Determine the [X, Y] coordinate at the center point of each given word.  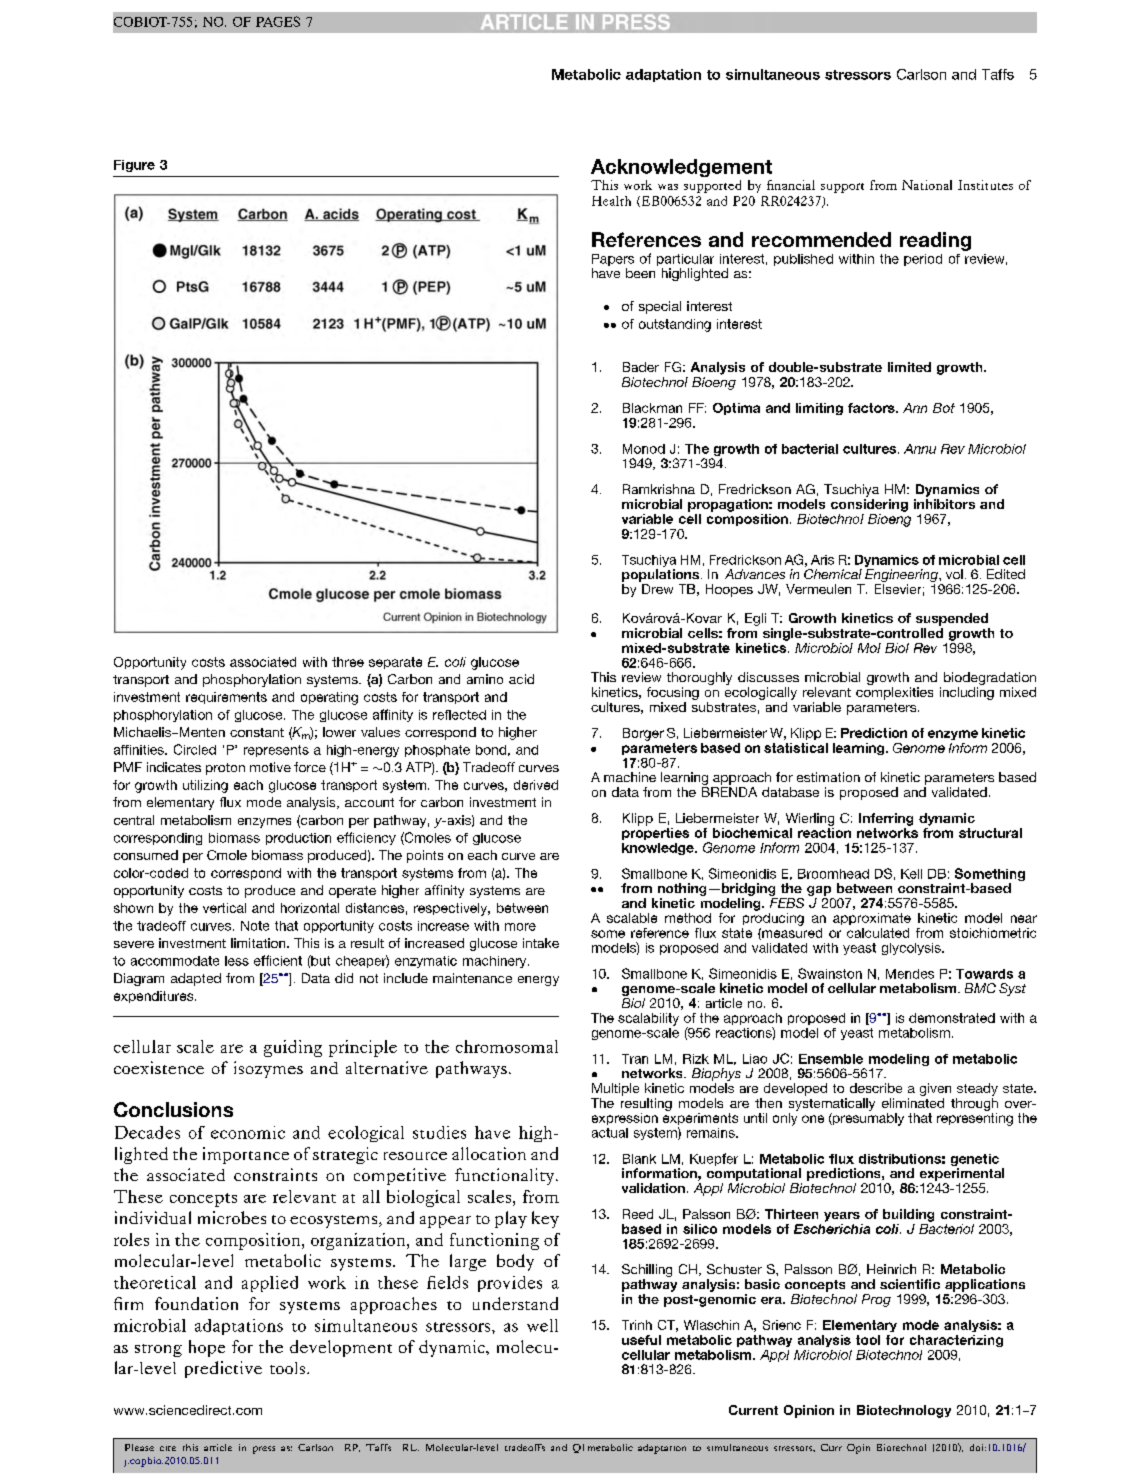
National [927, 185]
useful [641, 1340]
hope [207, 1348]
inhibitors [944, 504]
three [348, 662]
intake [541, 943]
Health [611, 201]
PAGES [278, 21]
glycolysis [912, 949]
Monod [644, 449]
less [237, 961]
